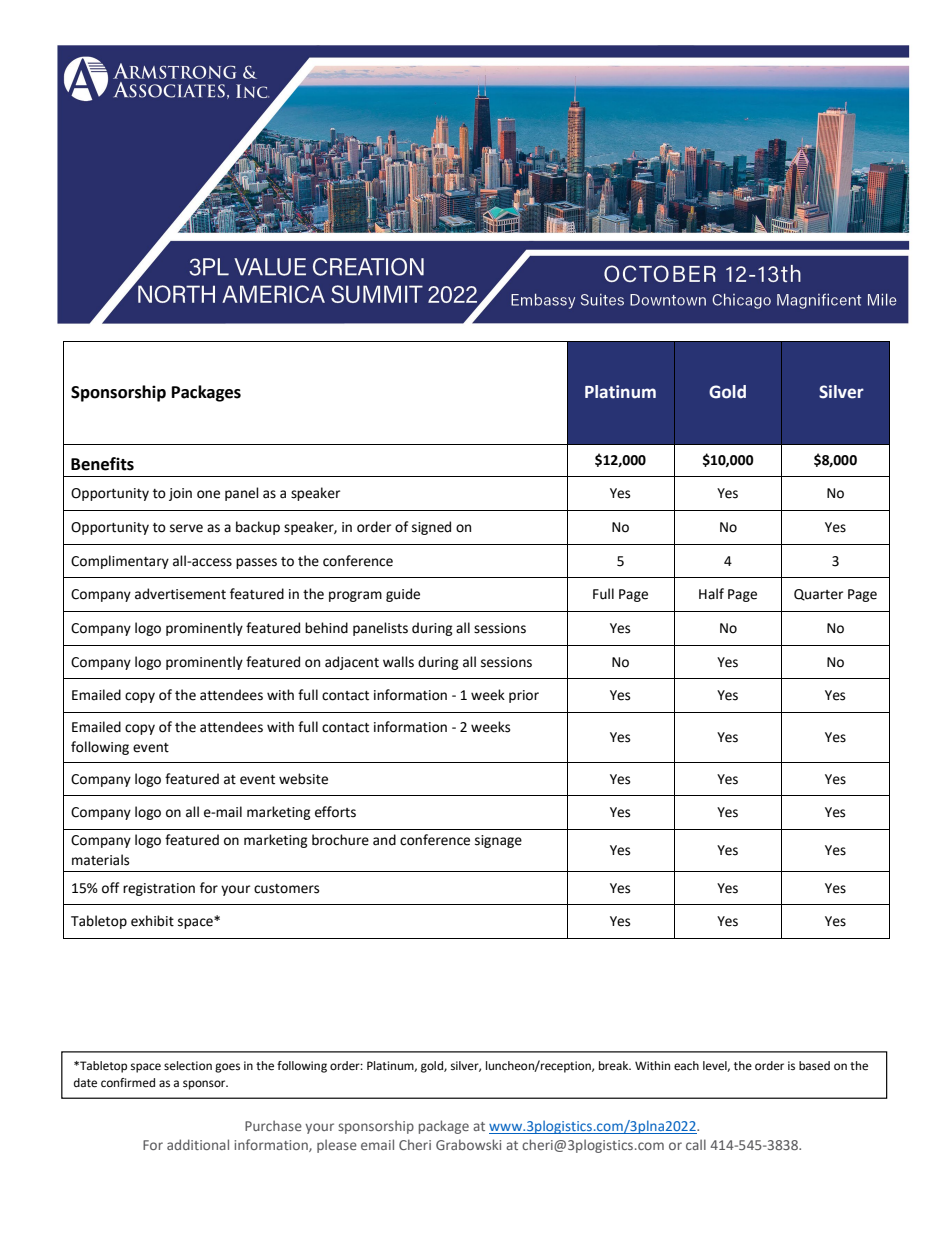 This page has width=952, height=1233. Describe the element at coordinates (431, 528) in the page. I see `signed` at that location.
